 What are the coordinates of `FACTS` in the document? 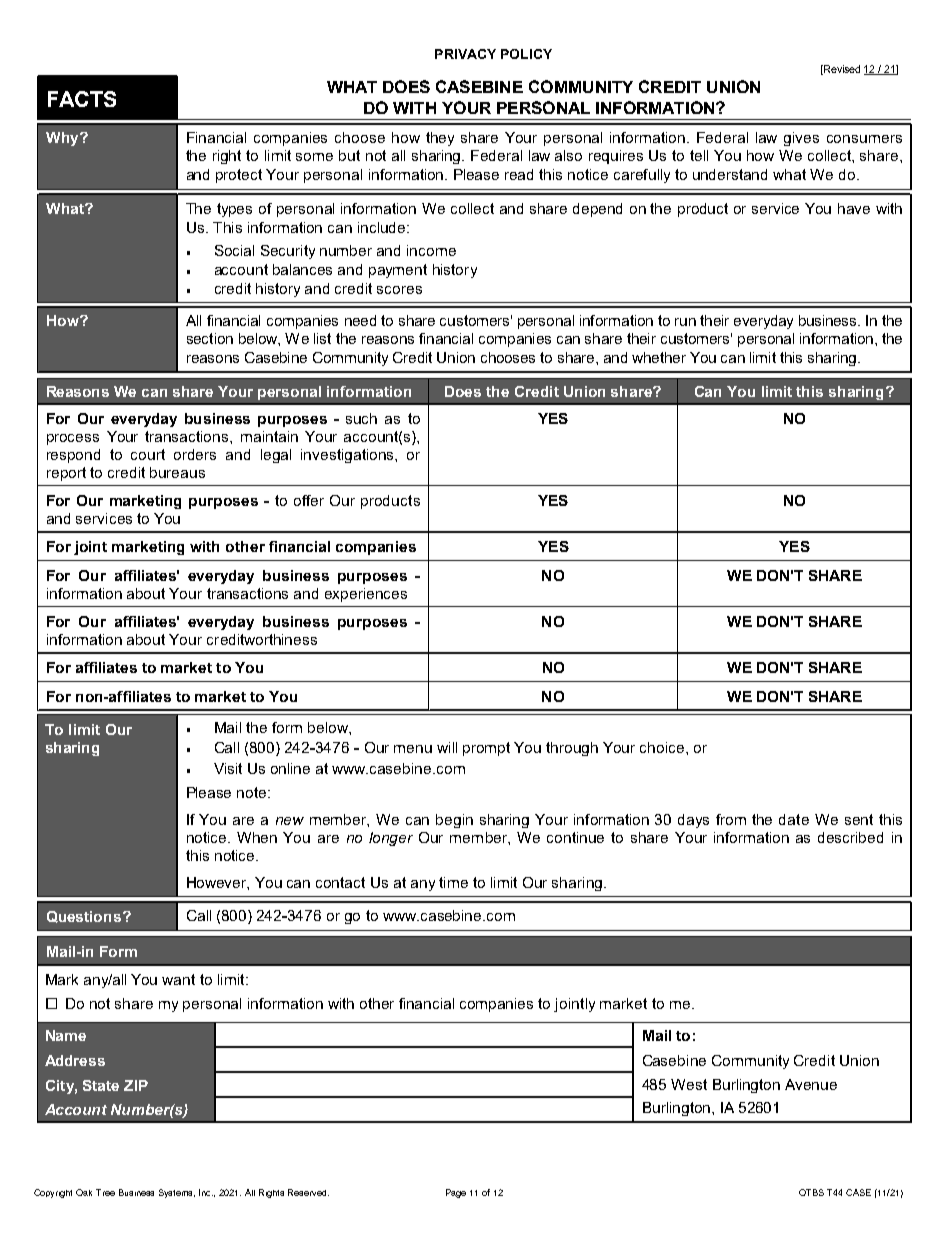 It's located at (82, 99).
